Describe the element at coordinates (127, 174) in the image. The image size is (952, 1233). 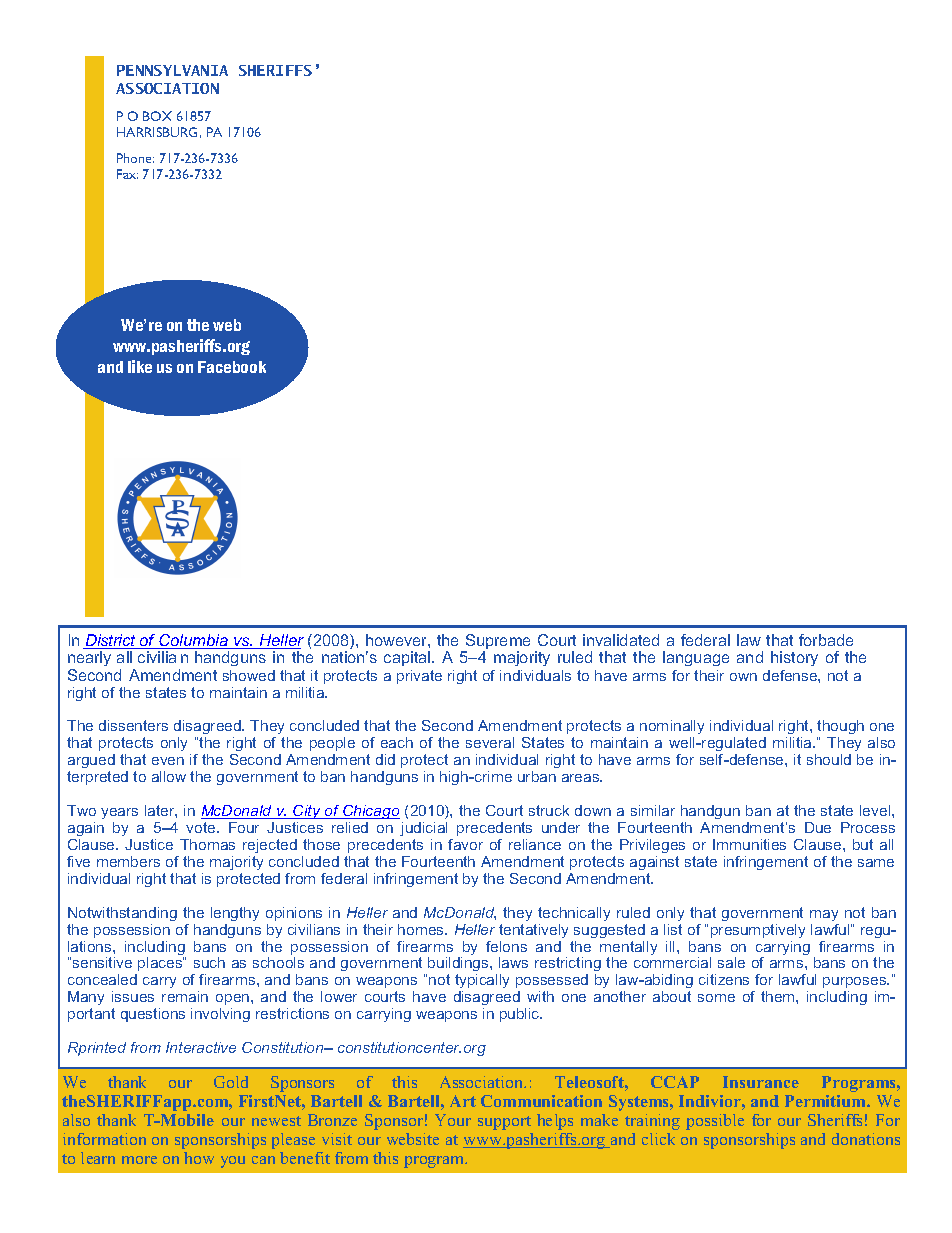
I see `Fax` at that location.
